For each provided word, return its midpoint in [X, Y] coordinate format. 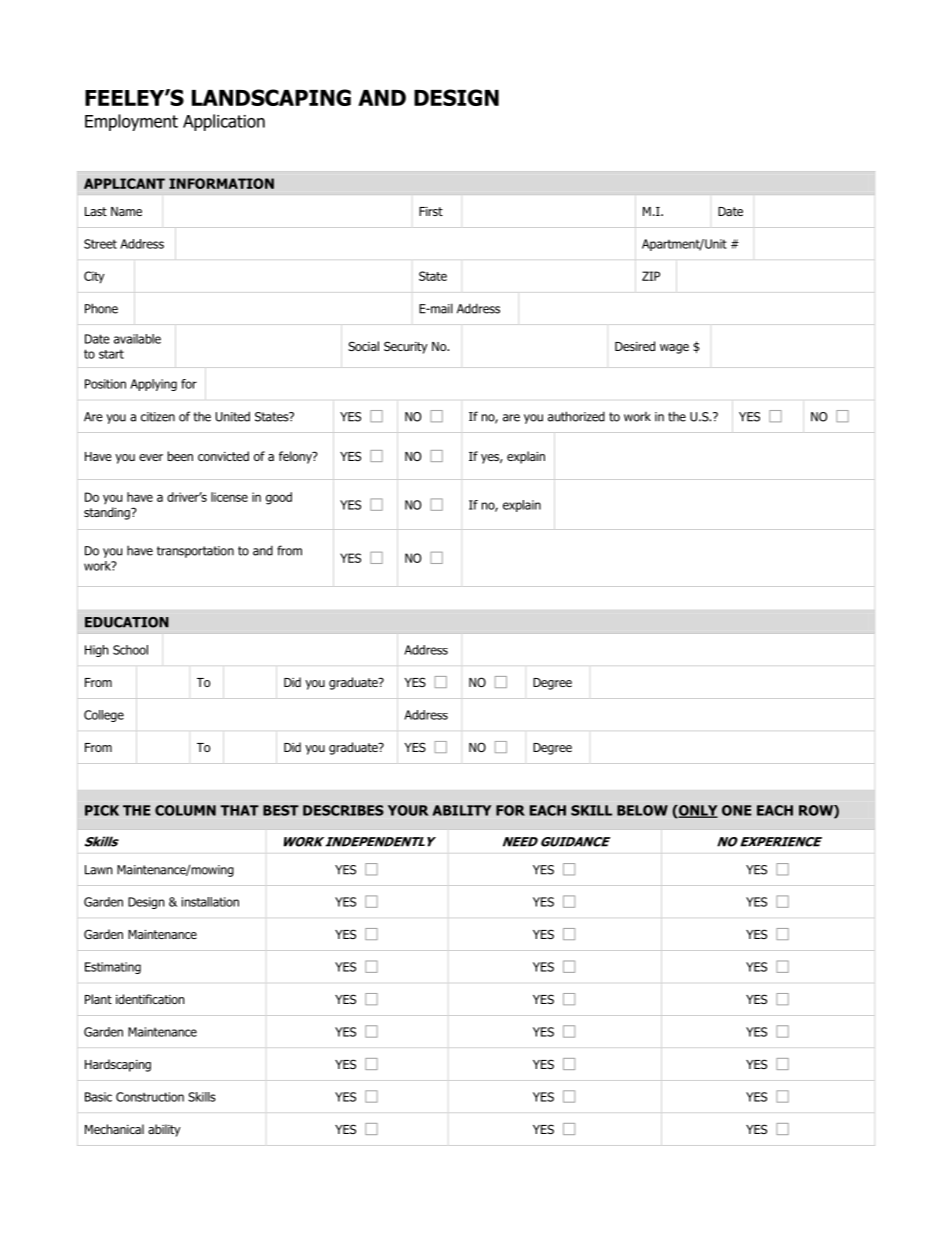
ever [151, 457]
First [431, 211]
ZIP [651, 276]
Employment [131, 122]
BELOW [642, 810]
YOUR [408, 810]
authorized [576, 416]
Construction [150, 1097]
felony [296, 457]
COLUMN [185, 810]
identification [150, 999]
